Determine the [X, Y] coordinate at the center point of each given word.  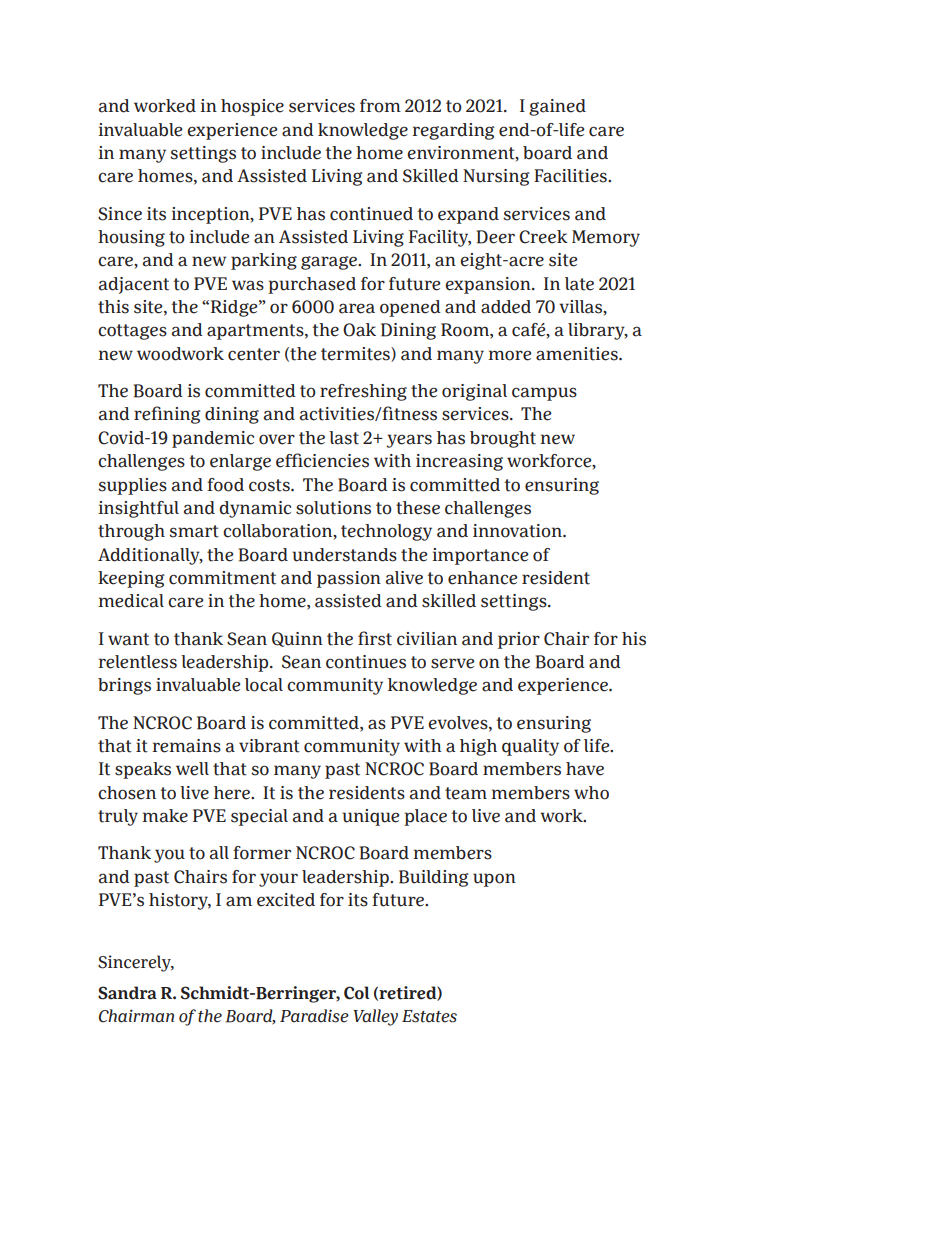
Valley [375, 1017]
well [192, 769]
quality [530, 747]
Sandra [127, 993]
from [380, 106]
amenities [578, 354]
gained [557, 107]
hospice [252, 107]
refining [167, 415]
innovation [518, 531]
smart [194, 531]
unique [371, 817]
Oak [359, 330]
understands [344, 555]
